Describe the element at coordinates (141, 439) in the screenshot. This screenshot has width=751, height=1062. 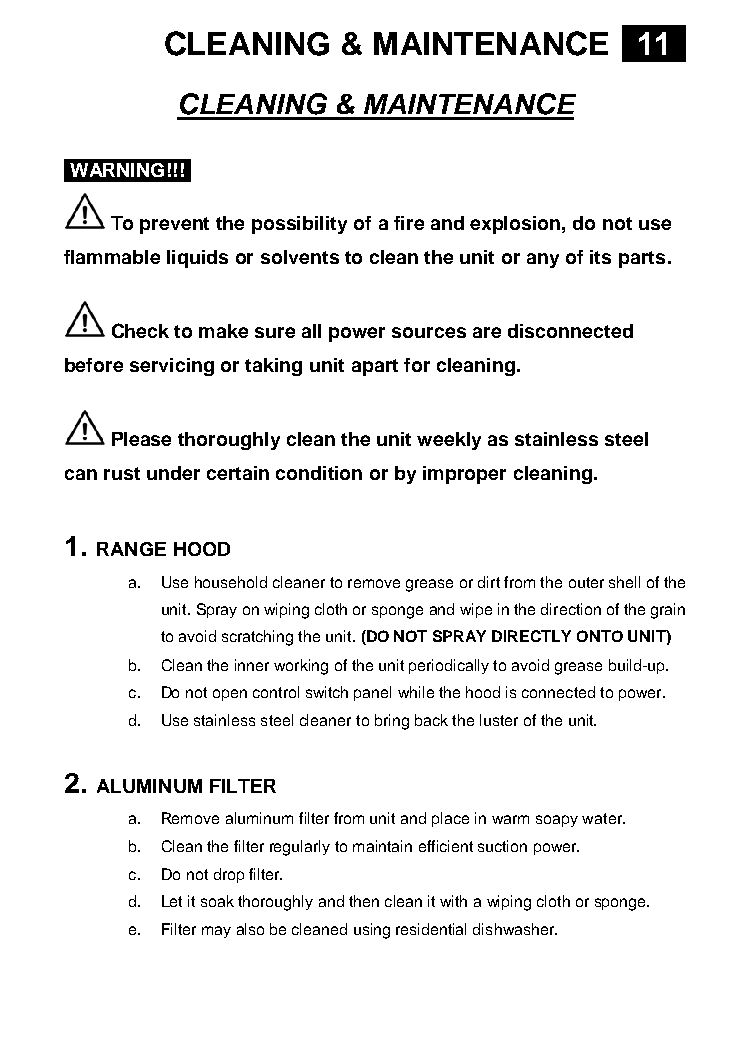
I see `Please` at that location.
